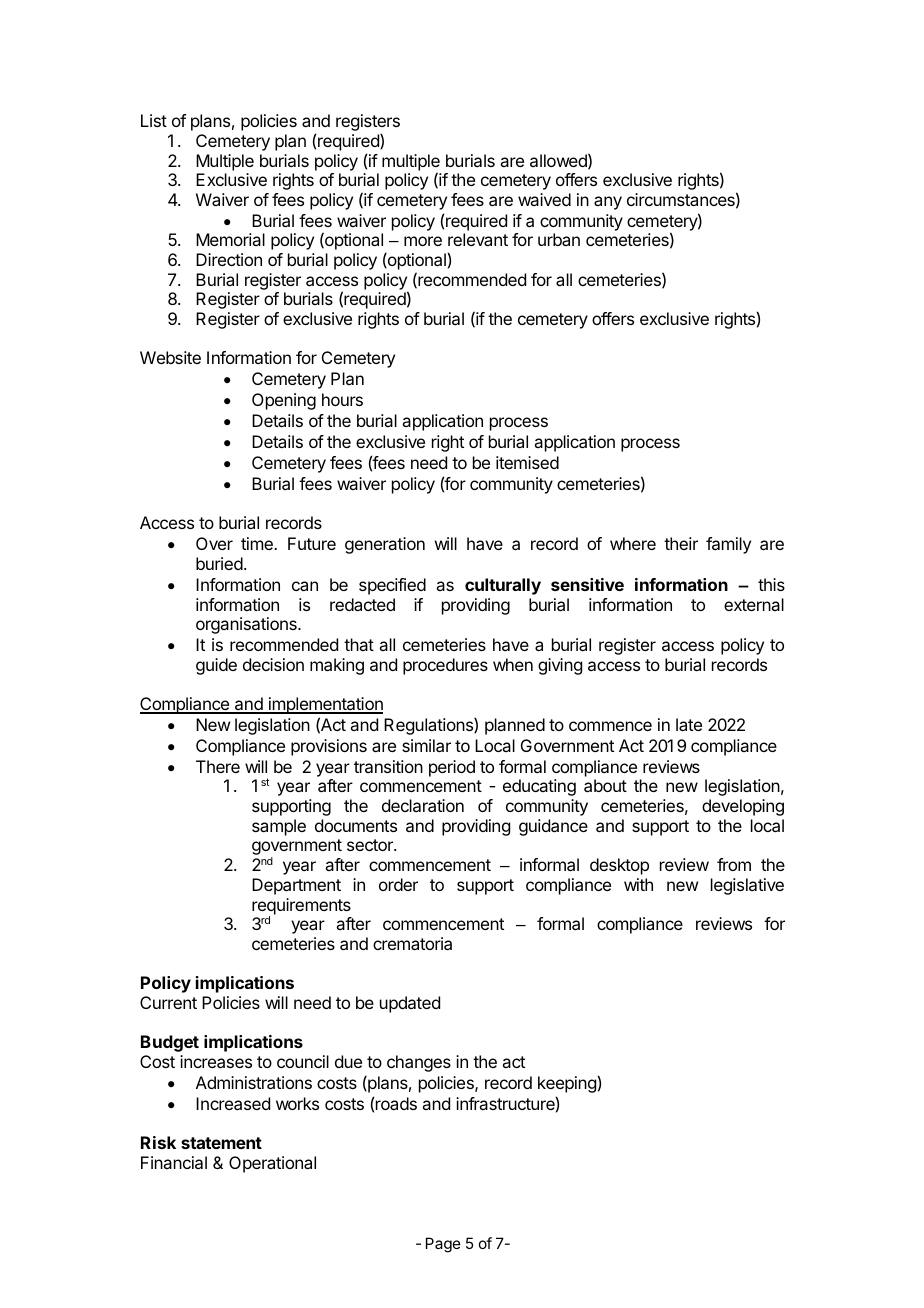 The width and height of the screenshot is (924, 1308). I want to click on Memorial, so click(230, 239).
